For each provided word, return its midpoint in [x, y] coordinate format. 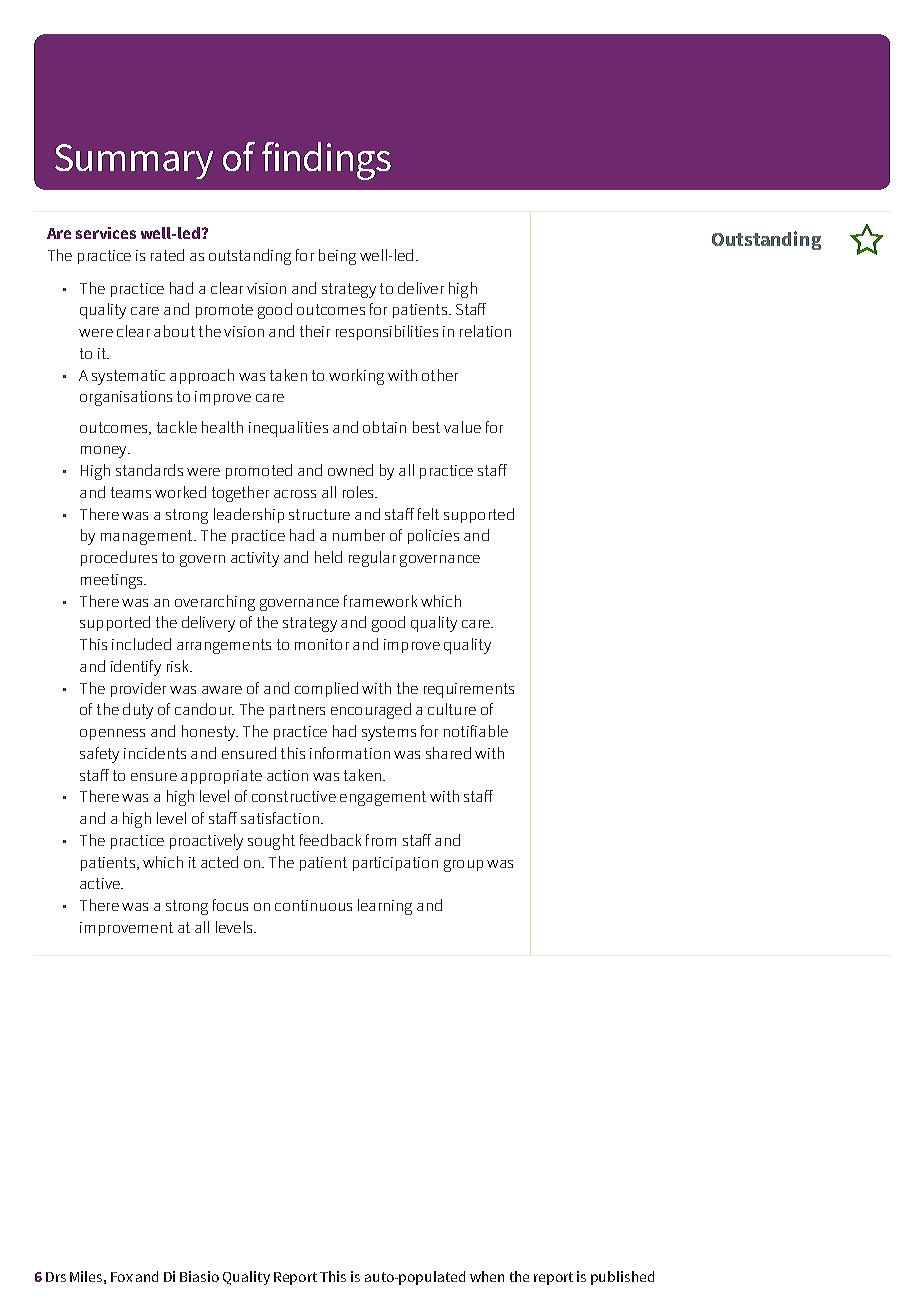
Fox [122, 1277]
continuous [313, 905]
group [463, 866]
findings [326, 161]
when [487, 1276]
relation [485, 331]
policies [433, 536]
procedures [119, 558]
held [328, 557]
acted [219, 862]
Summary [134, 161]
